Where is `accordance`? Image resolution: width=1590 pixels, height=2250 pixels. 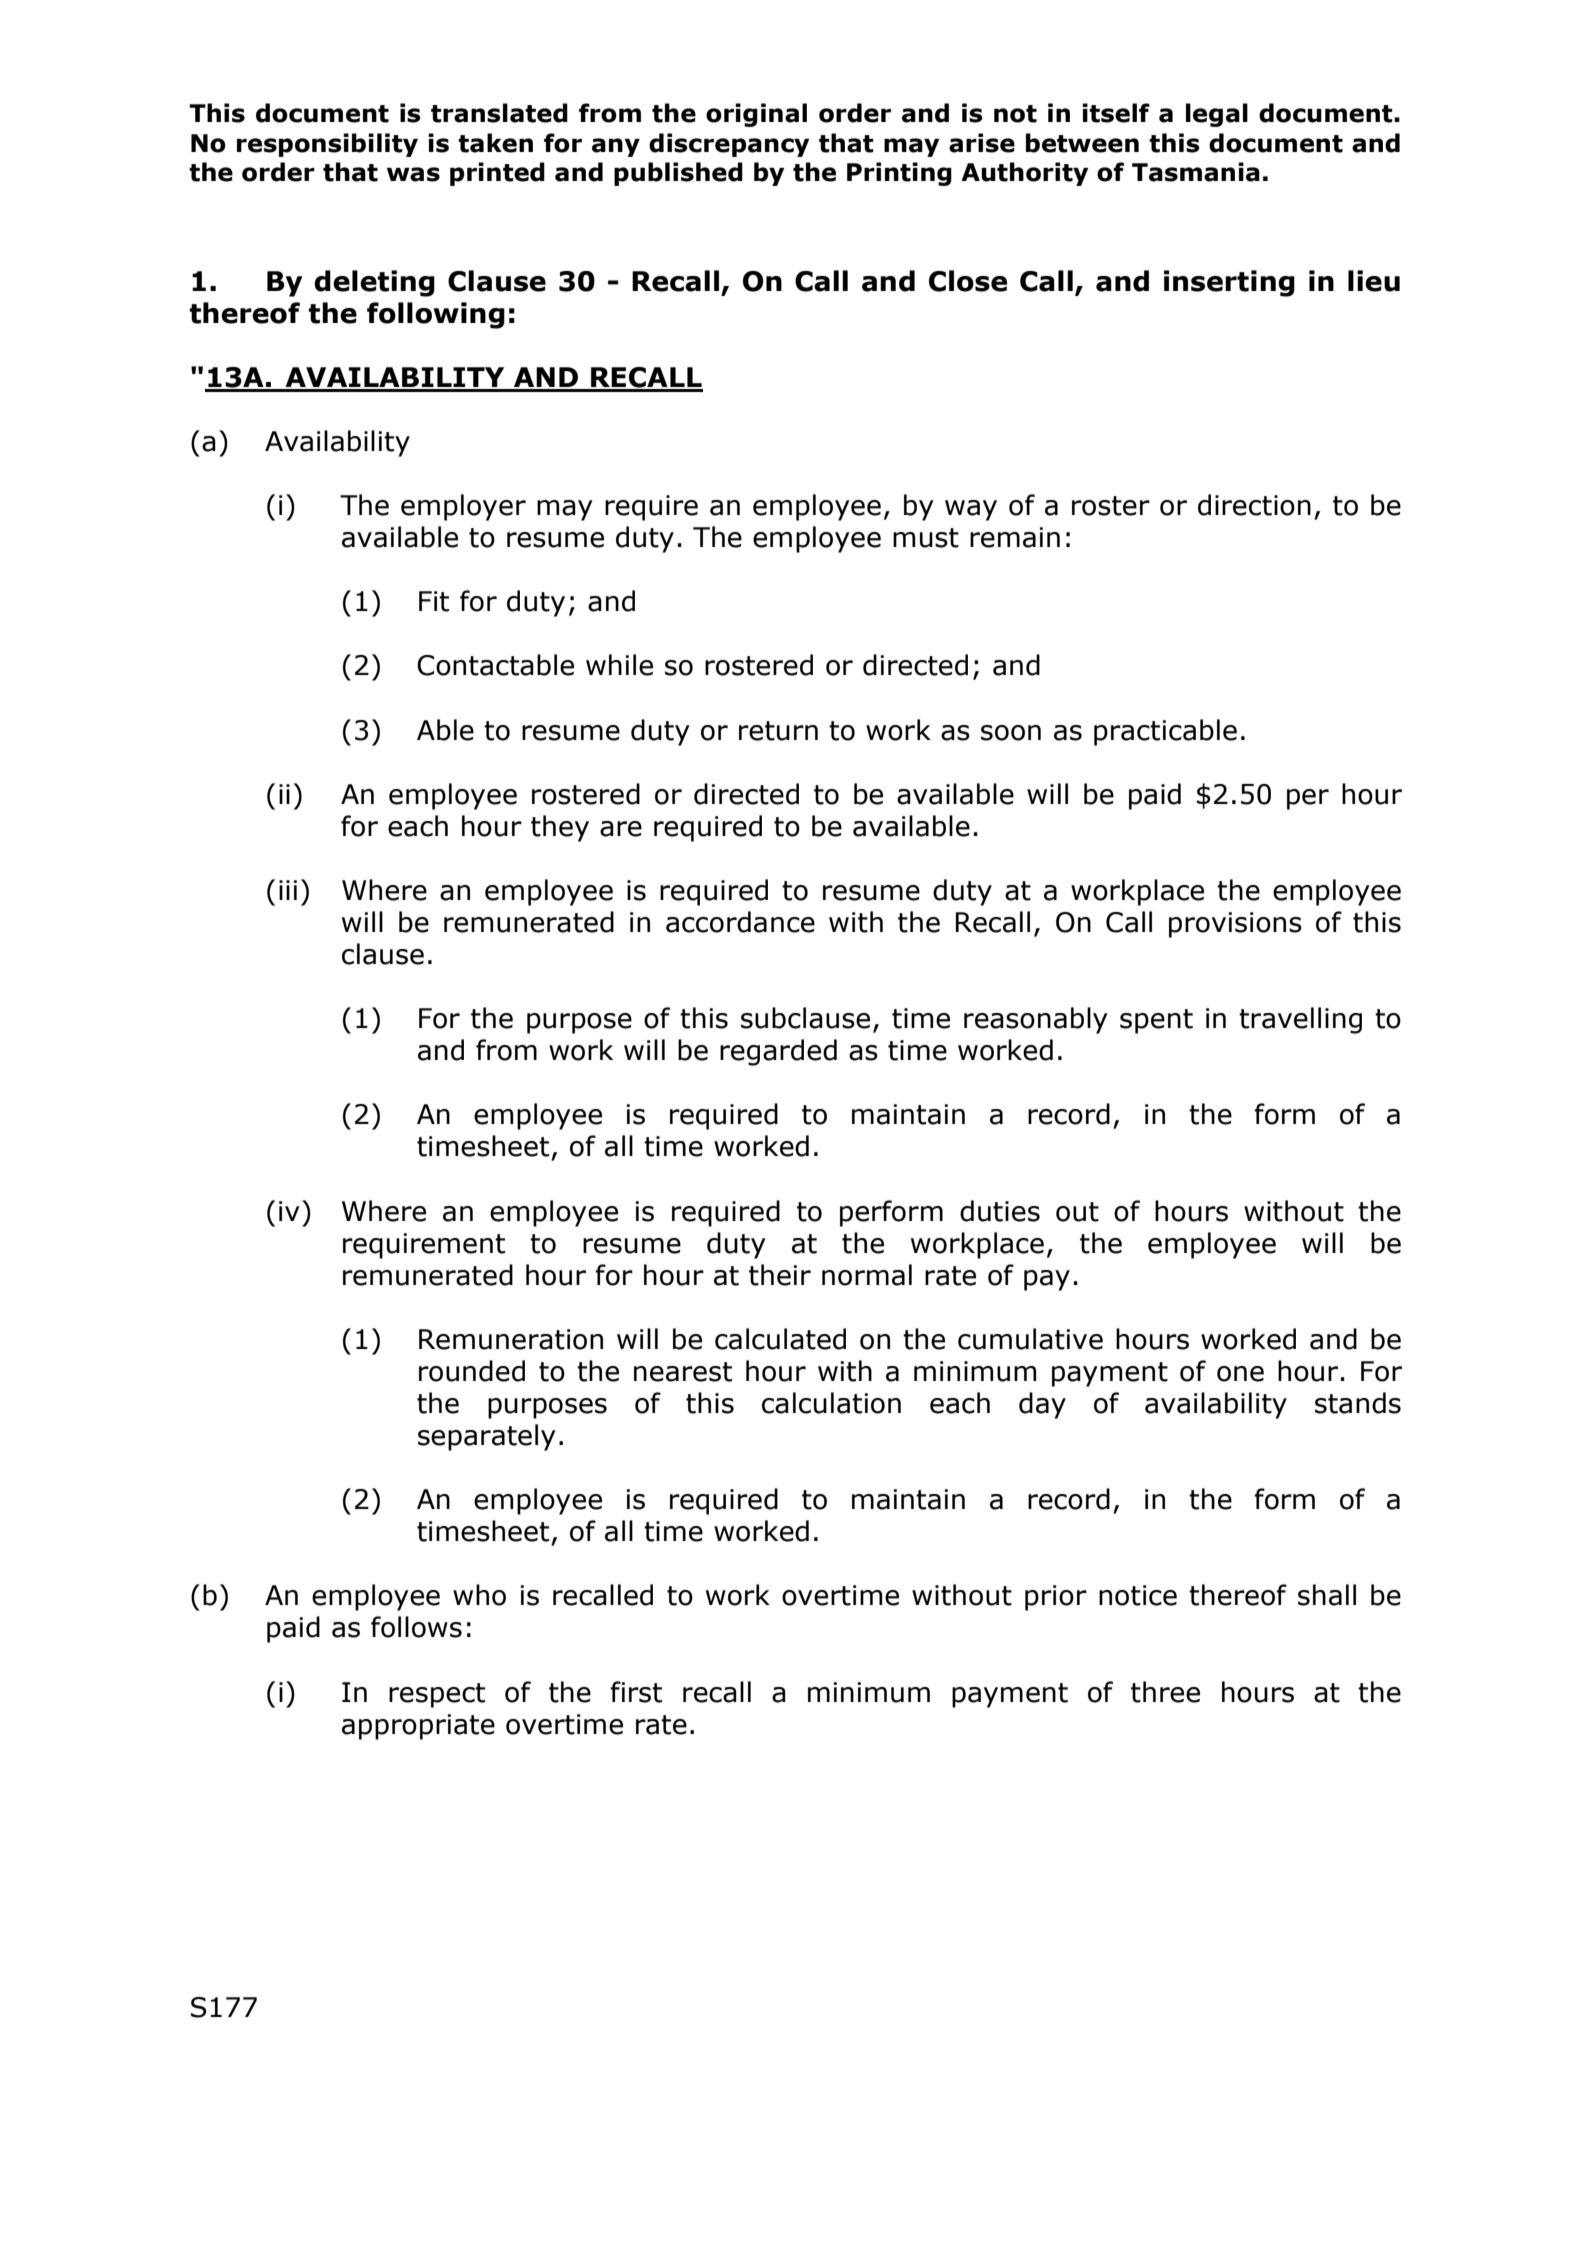 accordance is located at coordinates (740, 922).
